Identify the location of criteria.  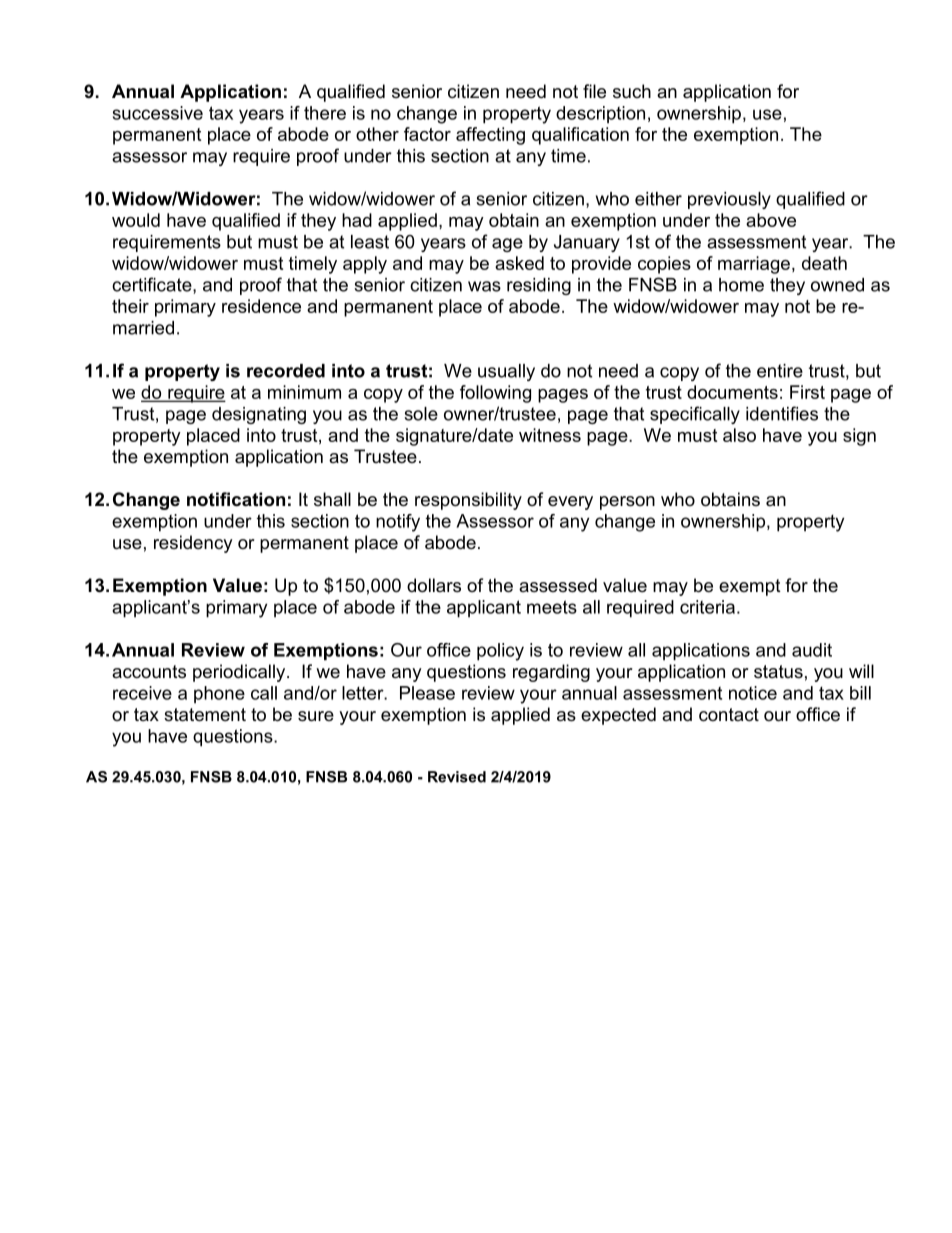
(707, 607).
